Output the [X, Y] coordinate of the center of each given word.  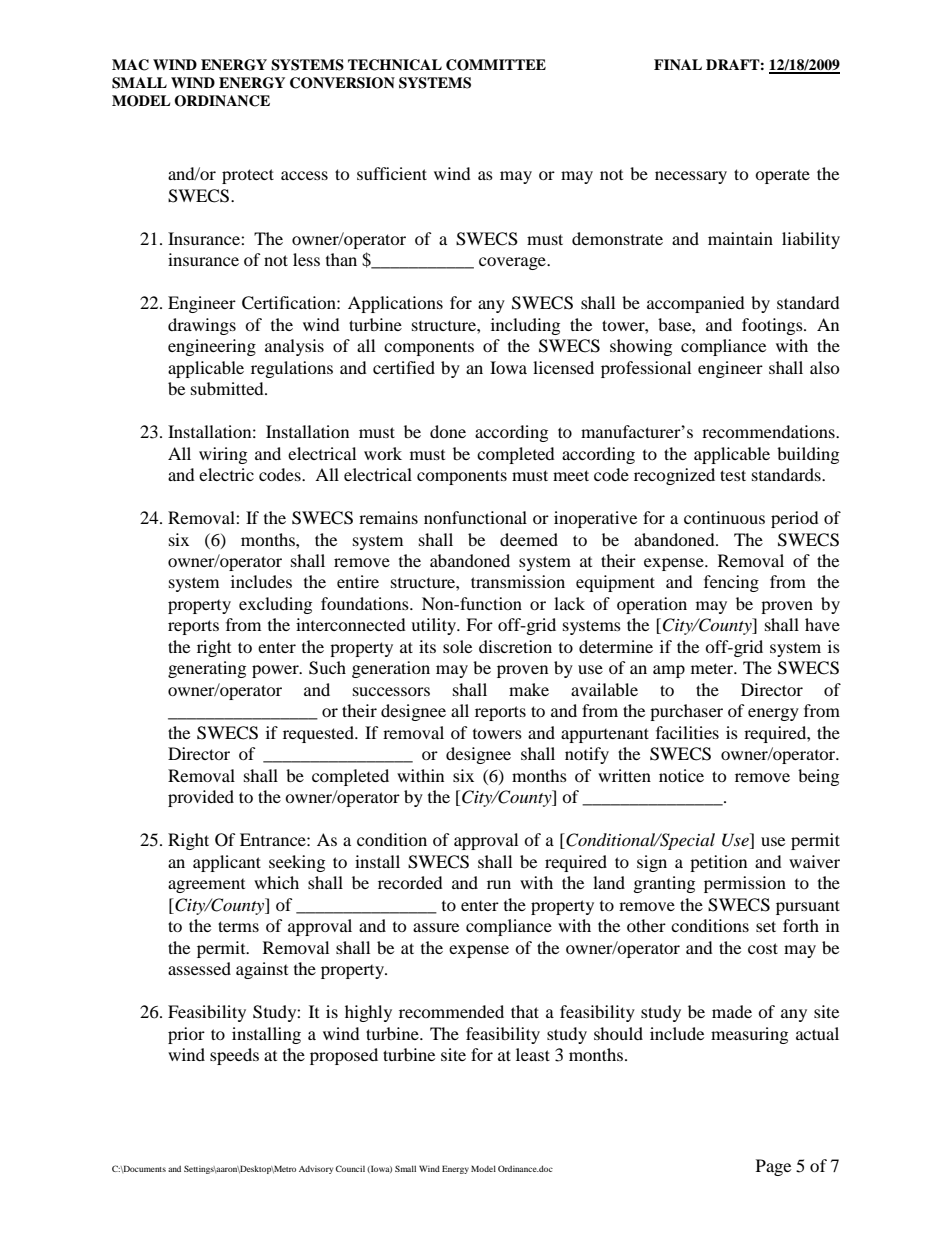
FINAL [678, 64]
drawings [202, 326]
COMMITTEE [496, 65]
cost [763, 948]
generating [207, 669]
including [525, 326]
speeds [234, 1056]
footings [773, 326]
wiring [223, 455]
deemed [529, 539]
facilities [687, 732]
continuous [724, 517]
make [529, 689]
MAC [130, 65]
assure [436, 927]
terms [238, 926]
